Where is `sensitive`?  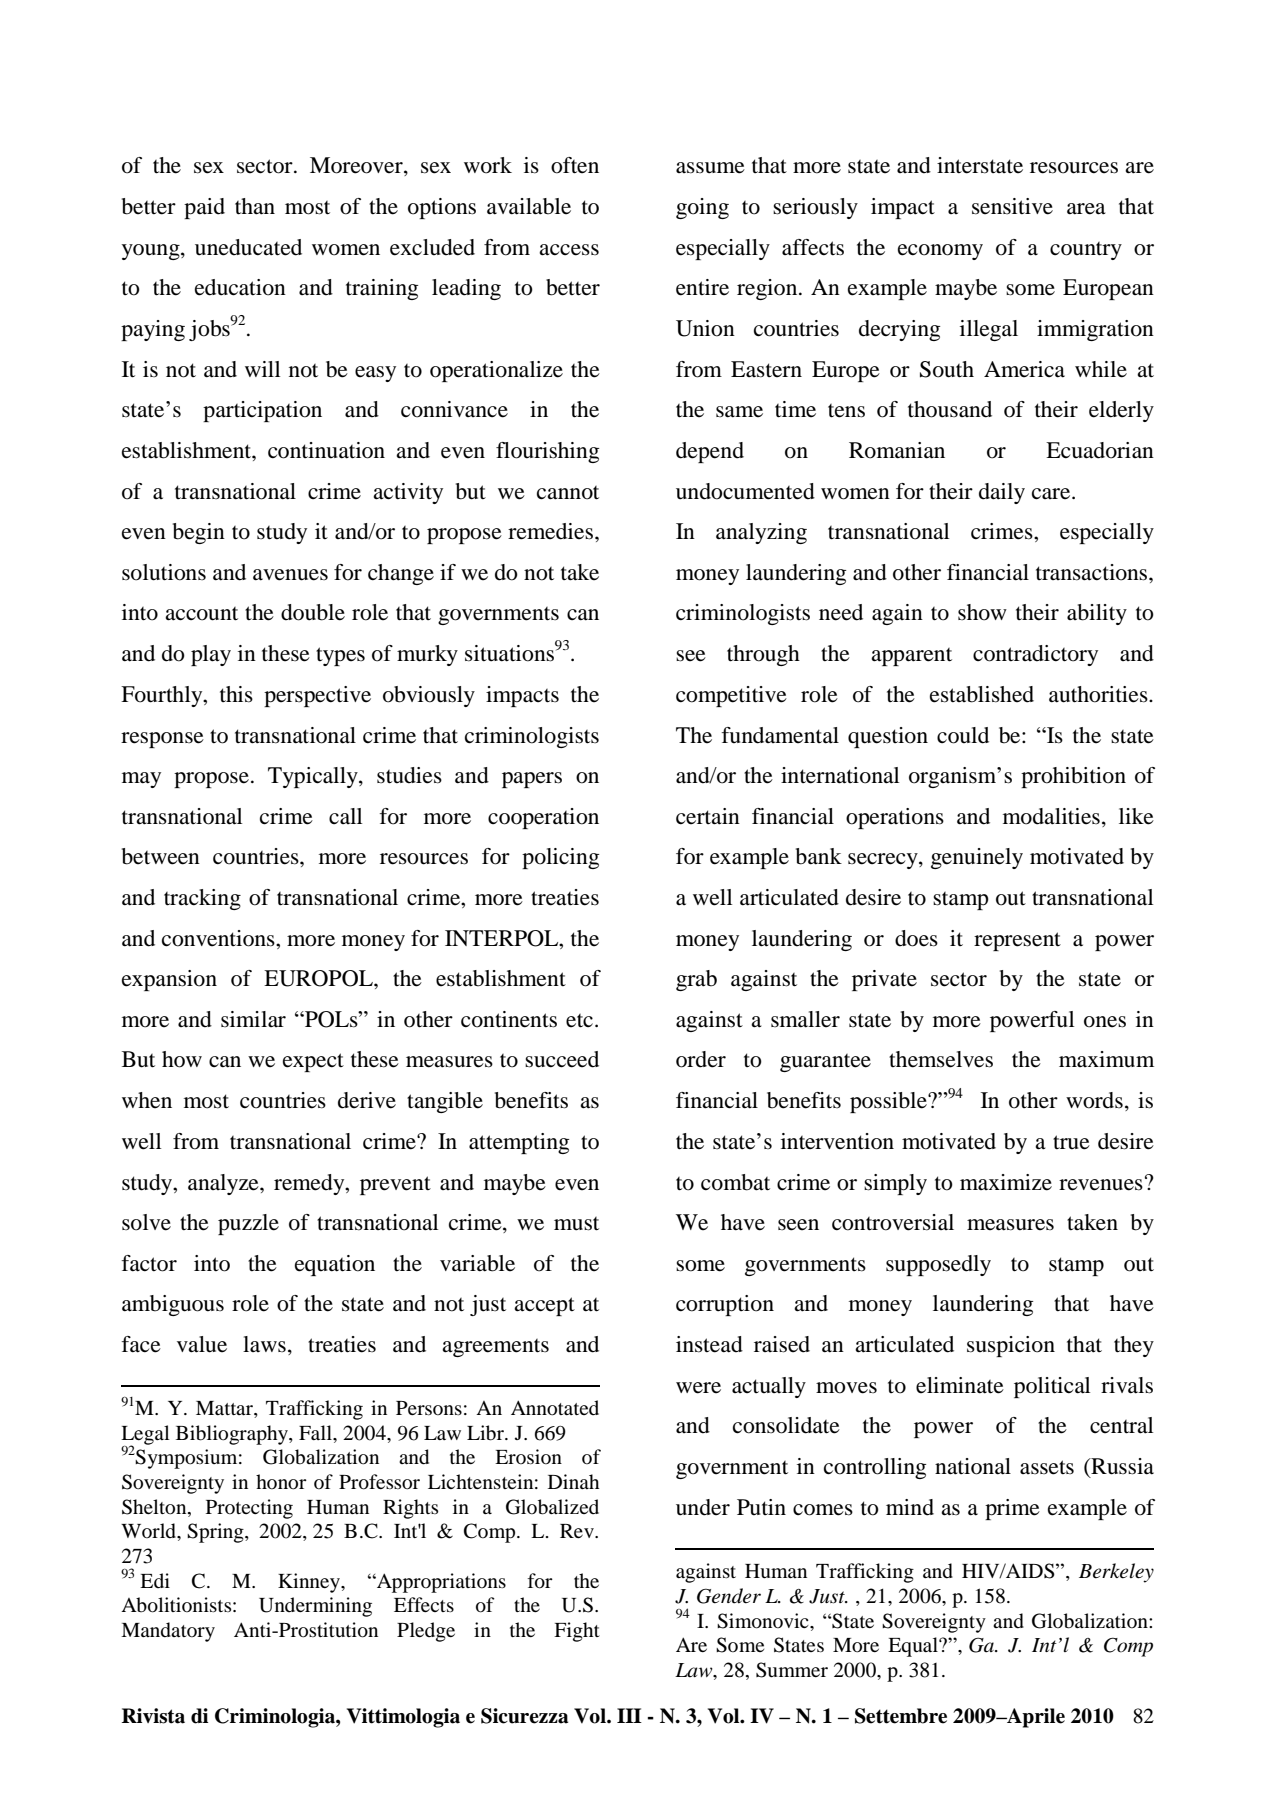 sensitive is located at coordinates (1012, 206).
